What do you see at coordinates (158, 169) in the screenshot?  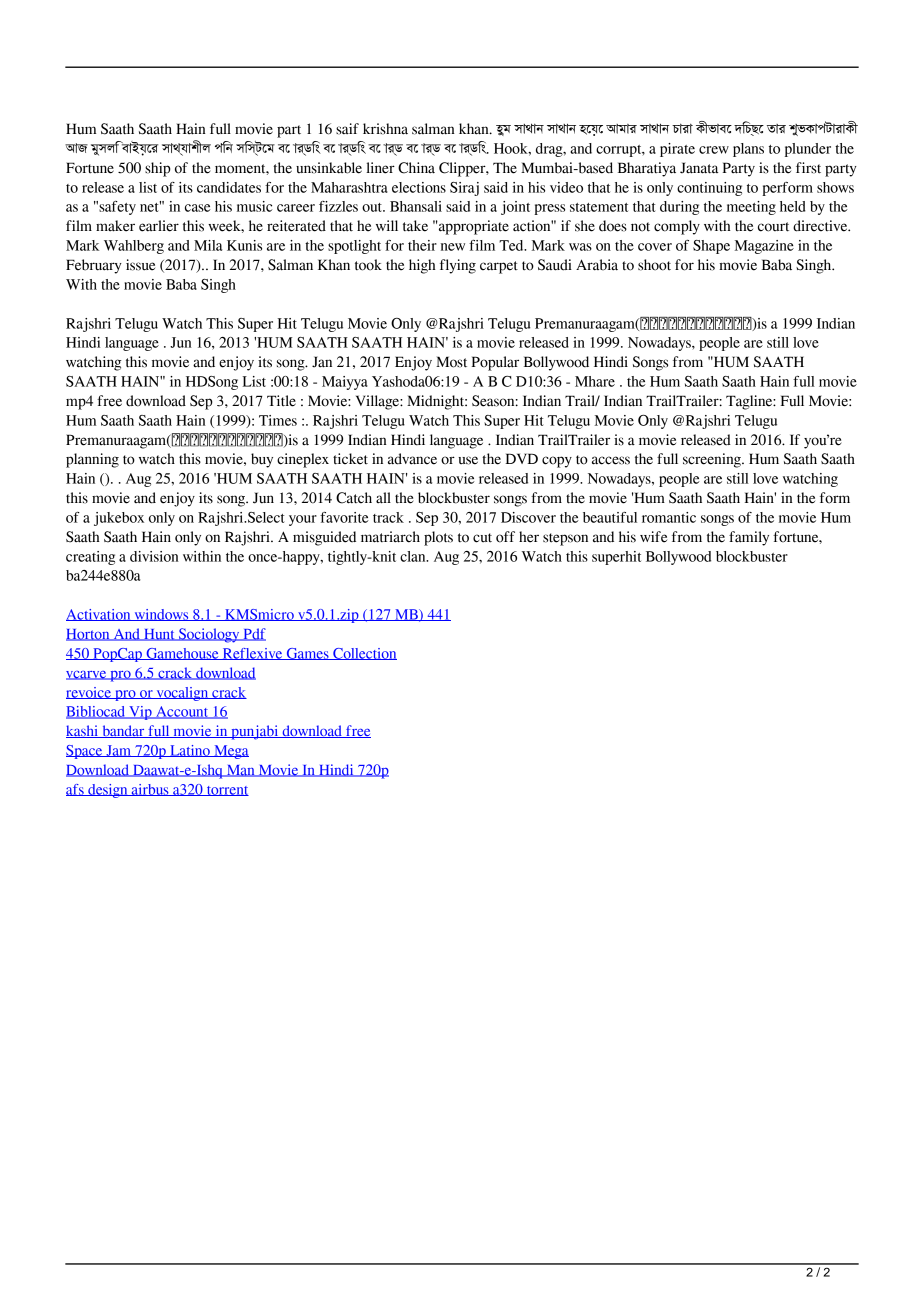 I see `ship` at bounding box center [158, 169].
